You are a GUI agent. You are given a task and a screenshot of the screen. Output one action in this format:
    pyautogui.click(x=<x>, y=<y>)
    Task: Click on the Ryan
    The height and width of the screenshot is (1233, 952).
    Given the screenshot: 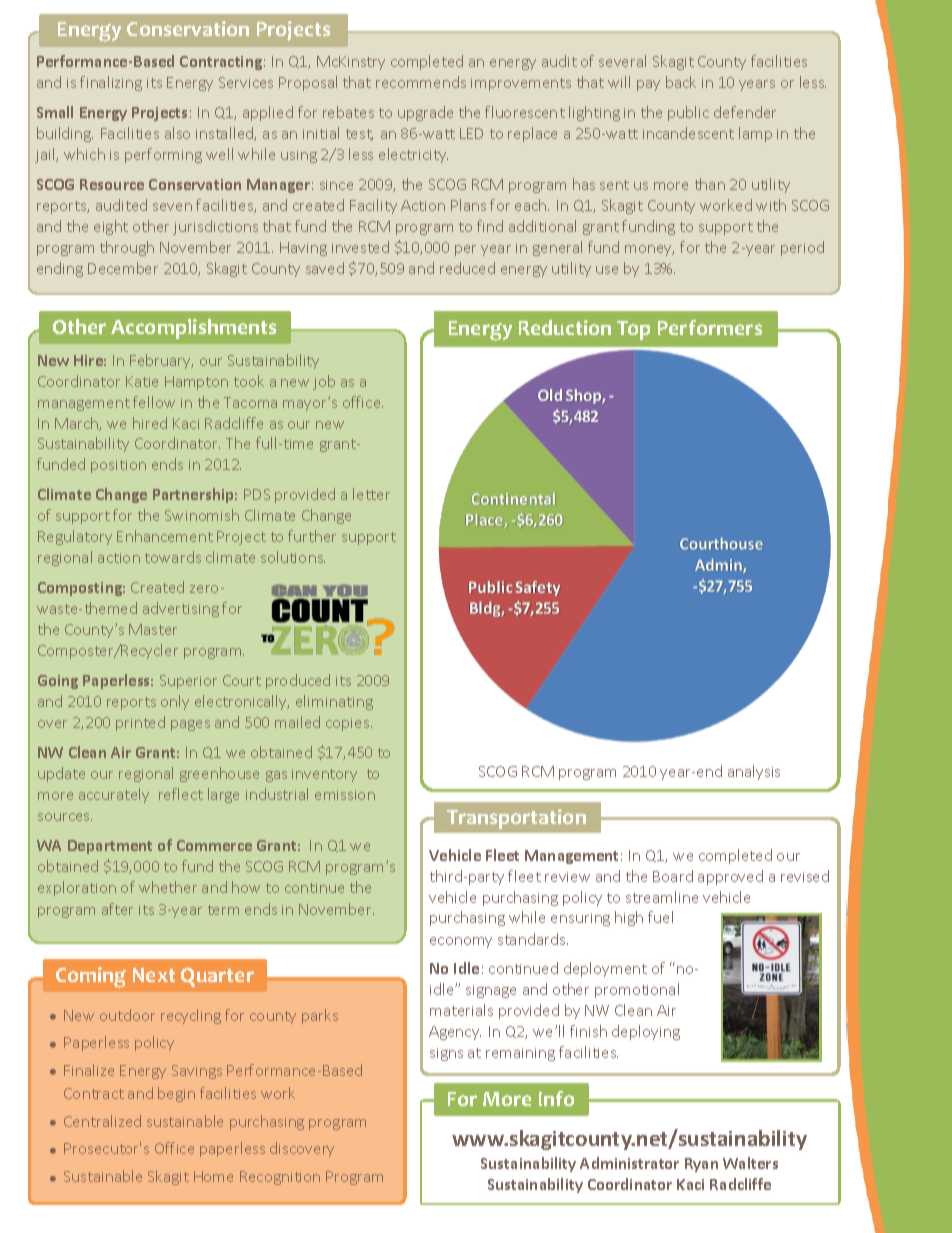 What is the action you would take?
    pyautogui.click(x=701, y=1165)
